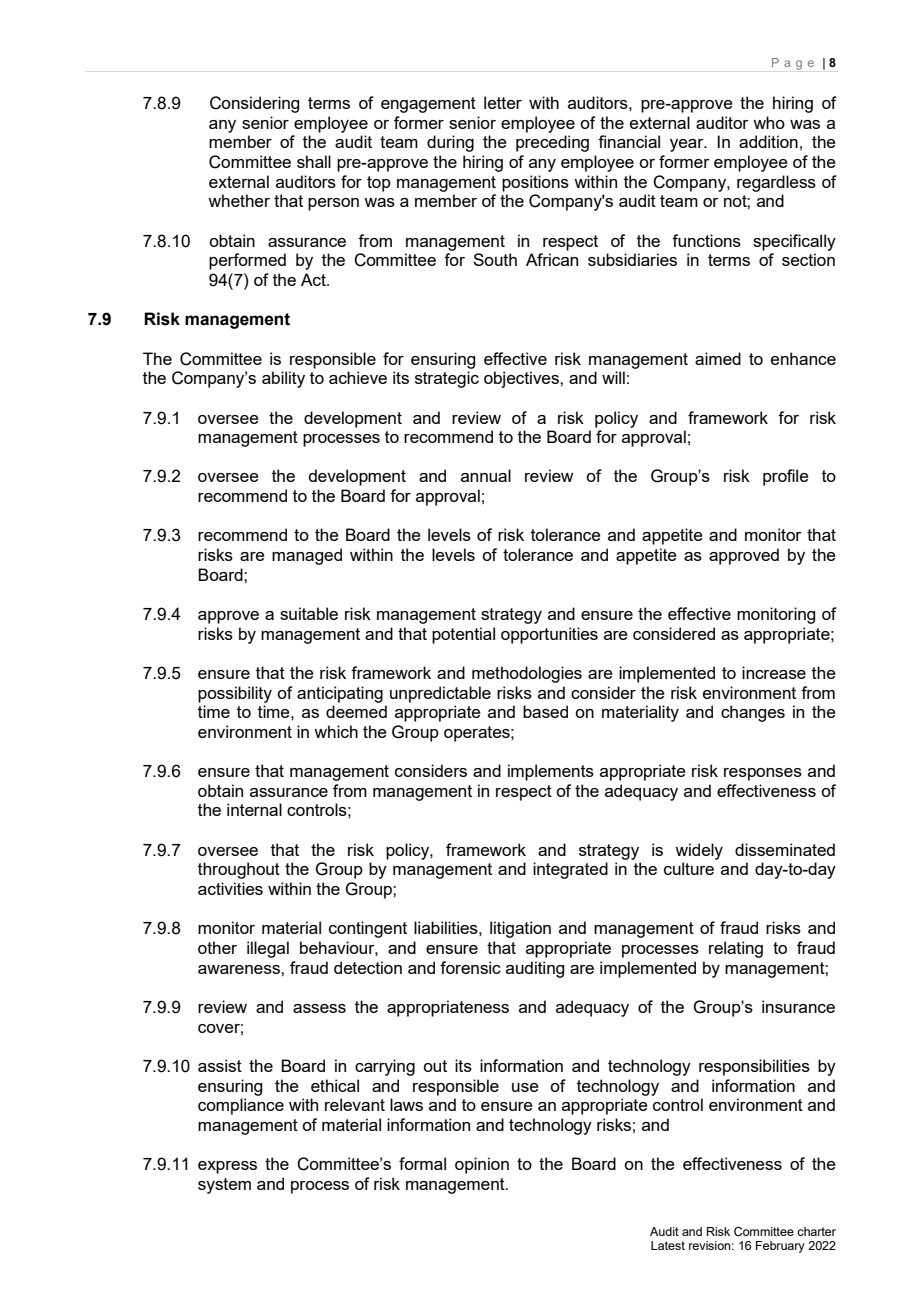 This screenshot has height=1308, width=924. Describe the element at coordinates (283, 379) in the screenshot. I see `ability` at that location.
